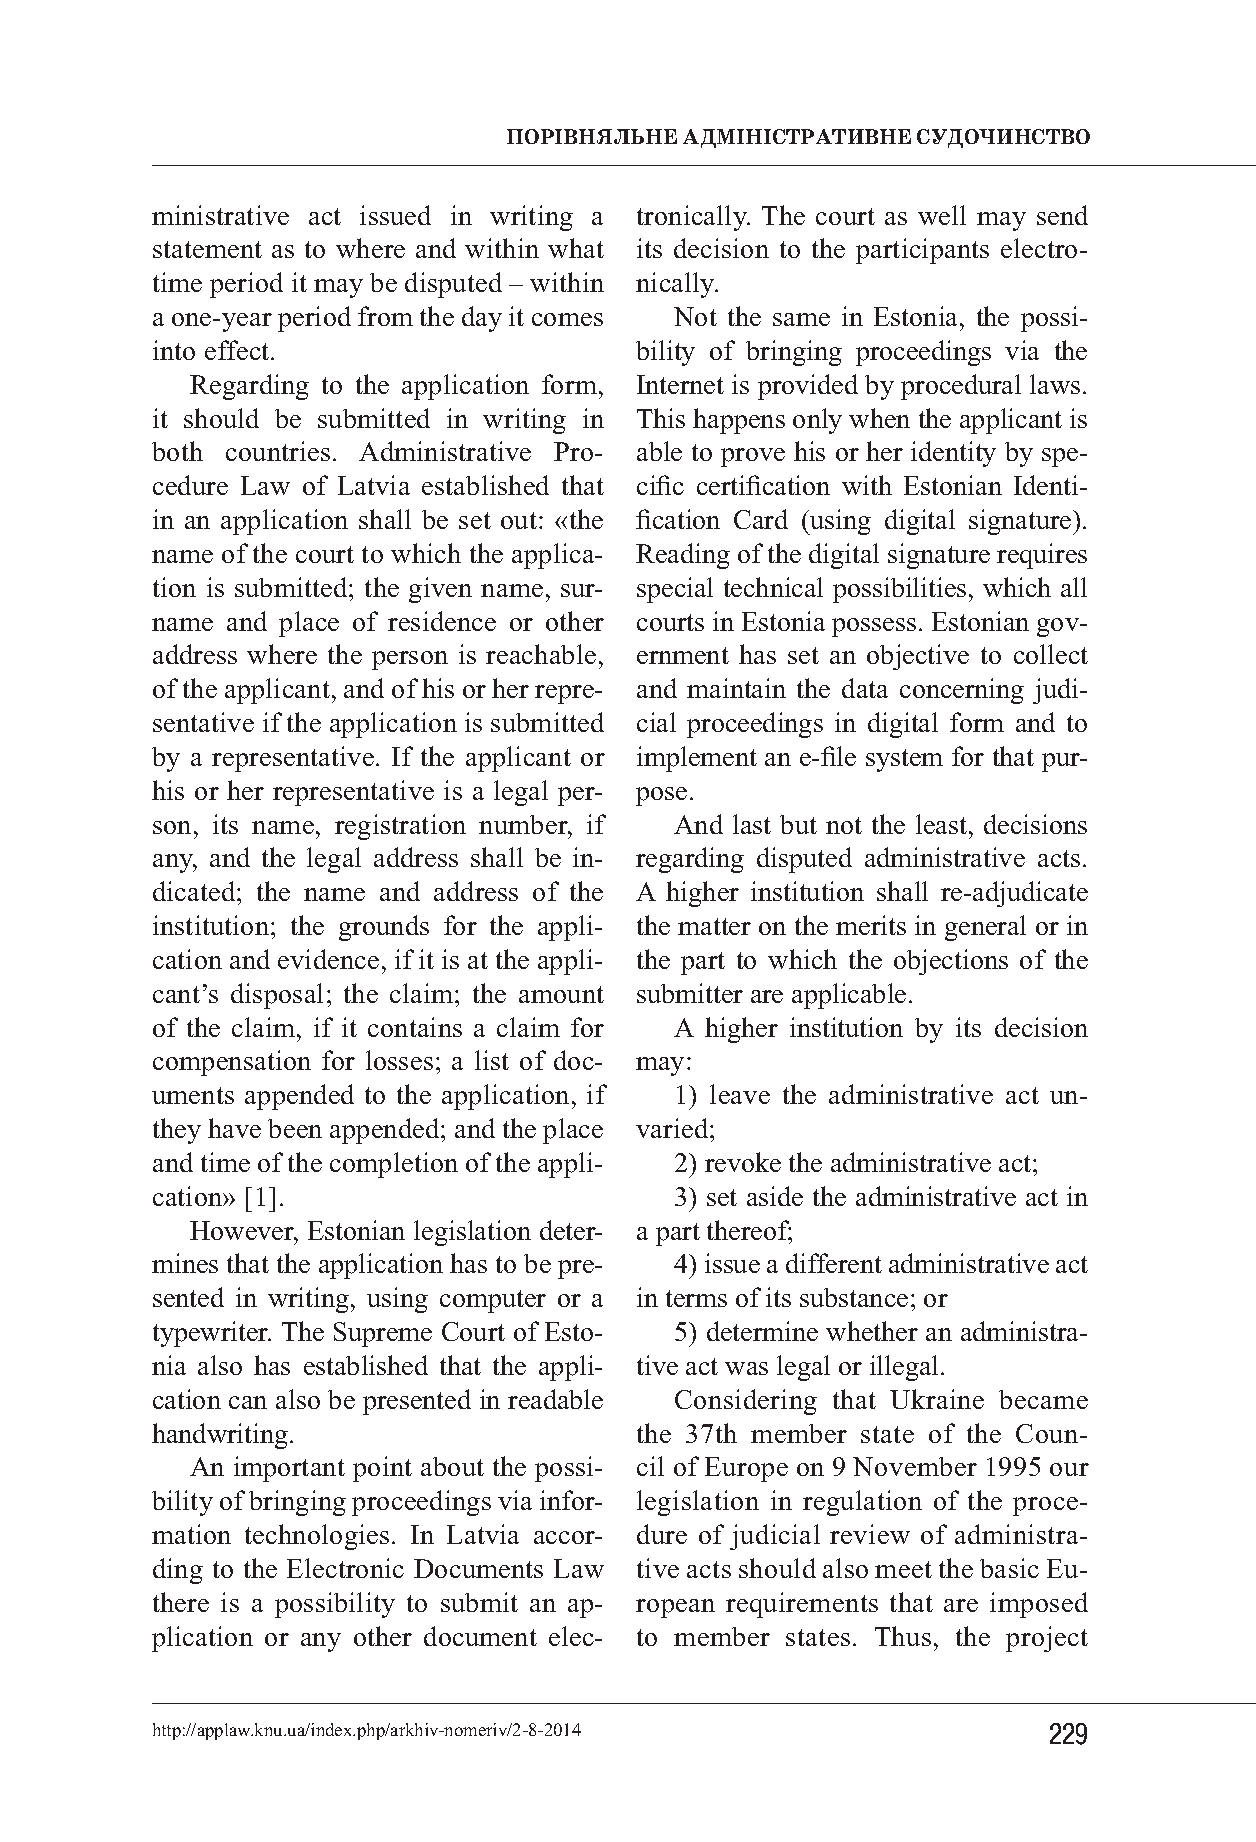 The height and width of the screenshot is (1842, 1256). What do you see at coordinates (328, 959) in the screenshot?
I see `evidence` at bounding box center [328, 959].
